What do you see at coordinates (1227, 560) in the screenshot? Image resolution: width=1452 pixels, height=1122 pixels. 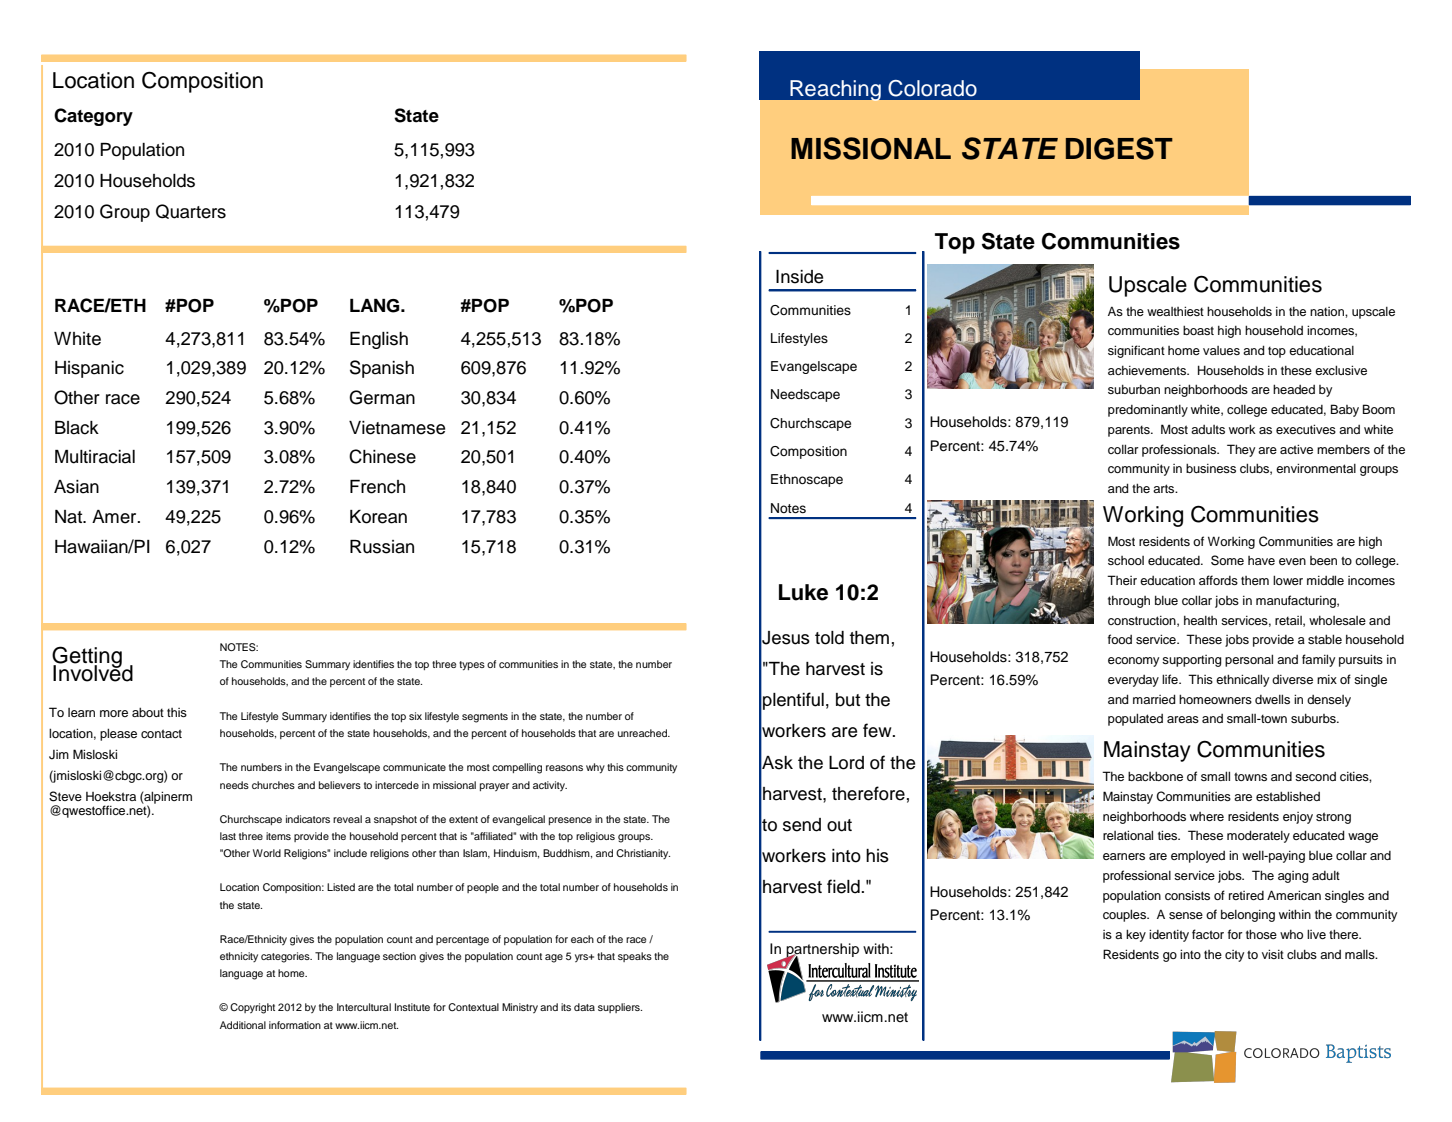 I see `Some` at bounding box center [1227, 560].
